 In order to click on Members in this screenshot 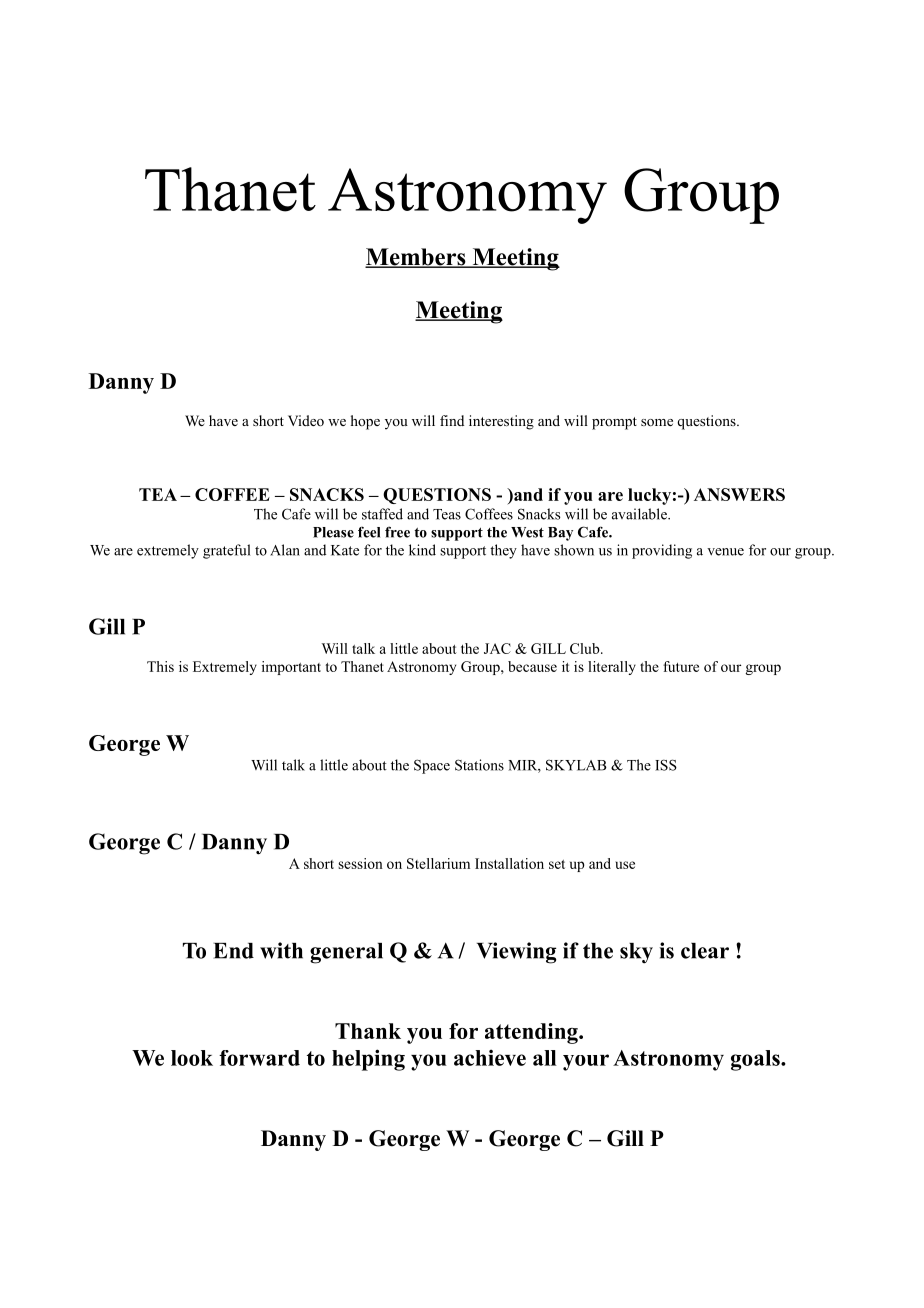, I will do `click(416, 258)`.
